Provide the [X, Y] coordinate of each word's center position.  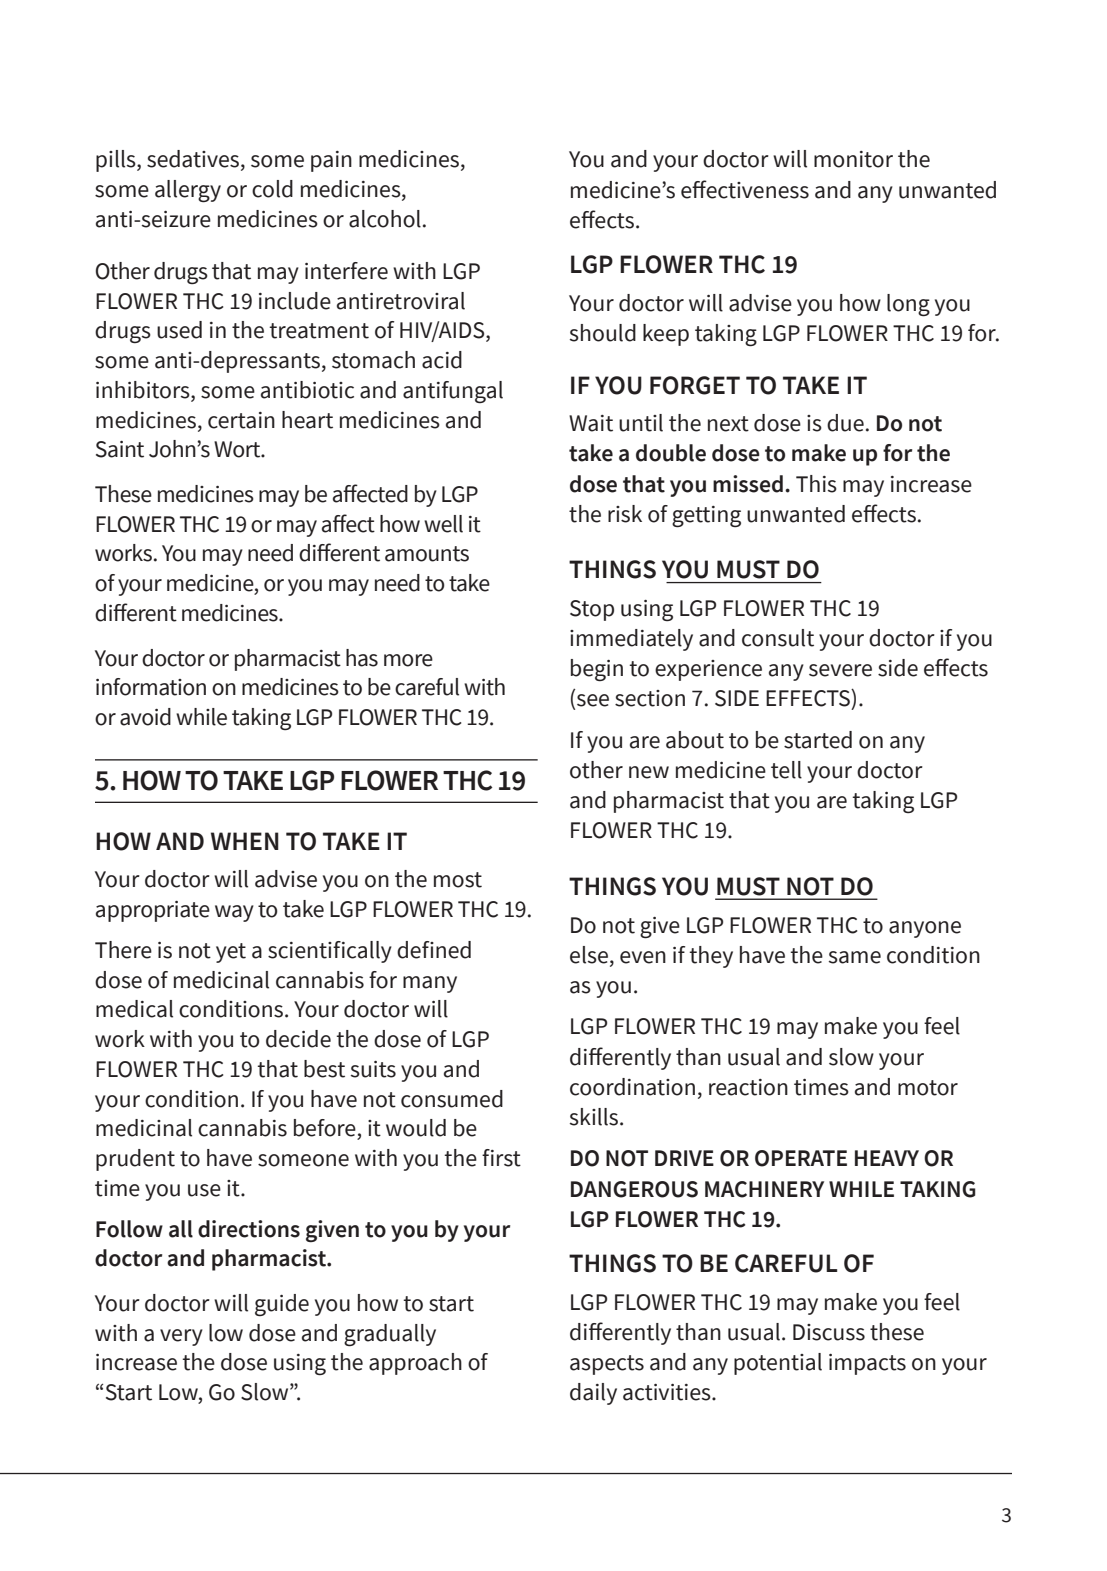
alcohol [385, 219]
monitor [853, 159]
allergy [188, 191]
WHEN [245, 841]
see [593, 700]
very [181, 1337]
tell [786, 770]
